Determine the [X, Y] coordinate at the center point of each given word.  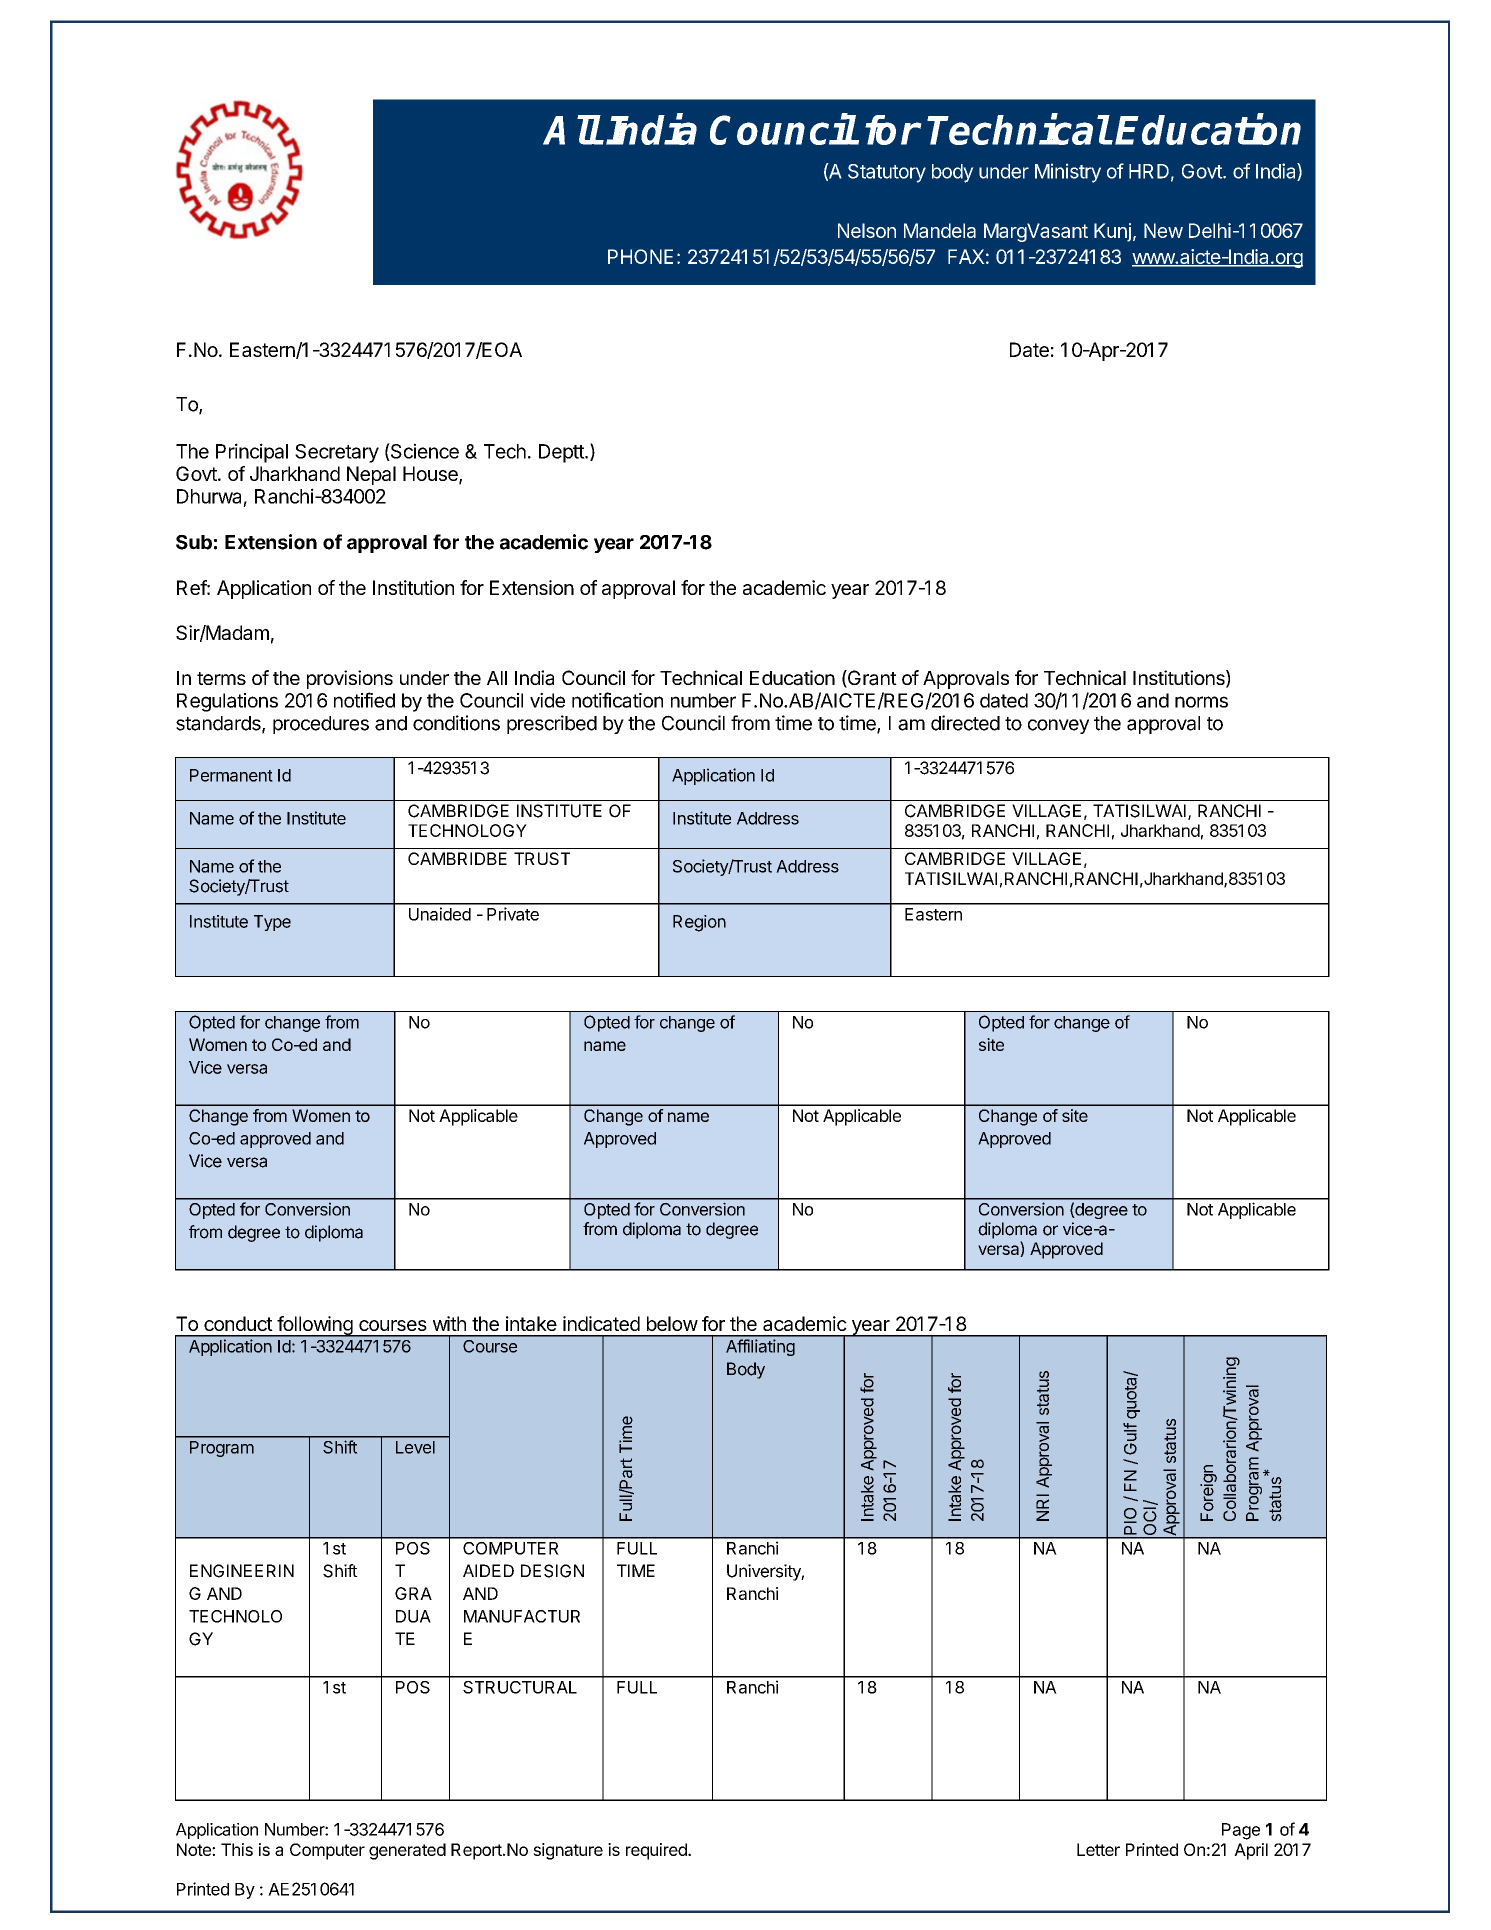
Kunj [1112, 232]
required [657, 1851]
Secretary [337, 453]
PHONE [640, 256]
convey [1058, 726]
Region [699, 923]
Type [272, 923]
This [237, 1849]
